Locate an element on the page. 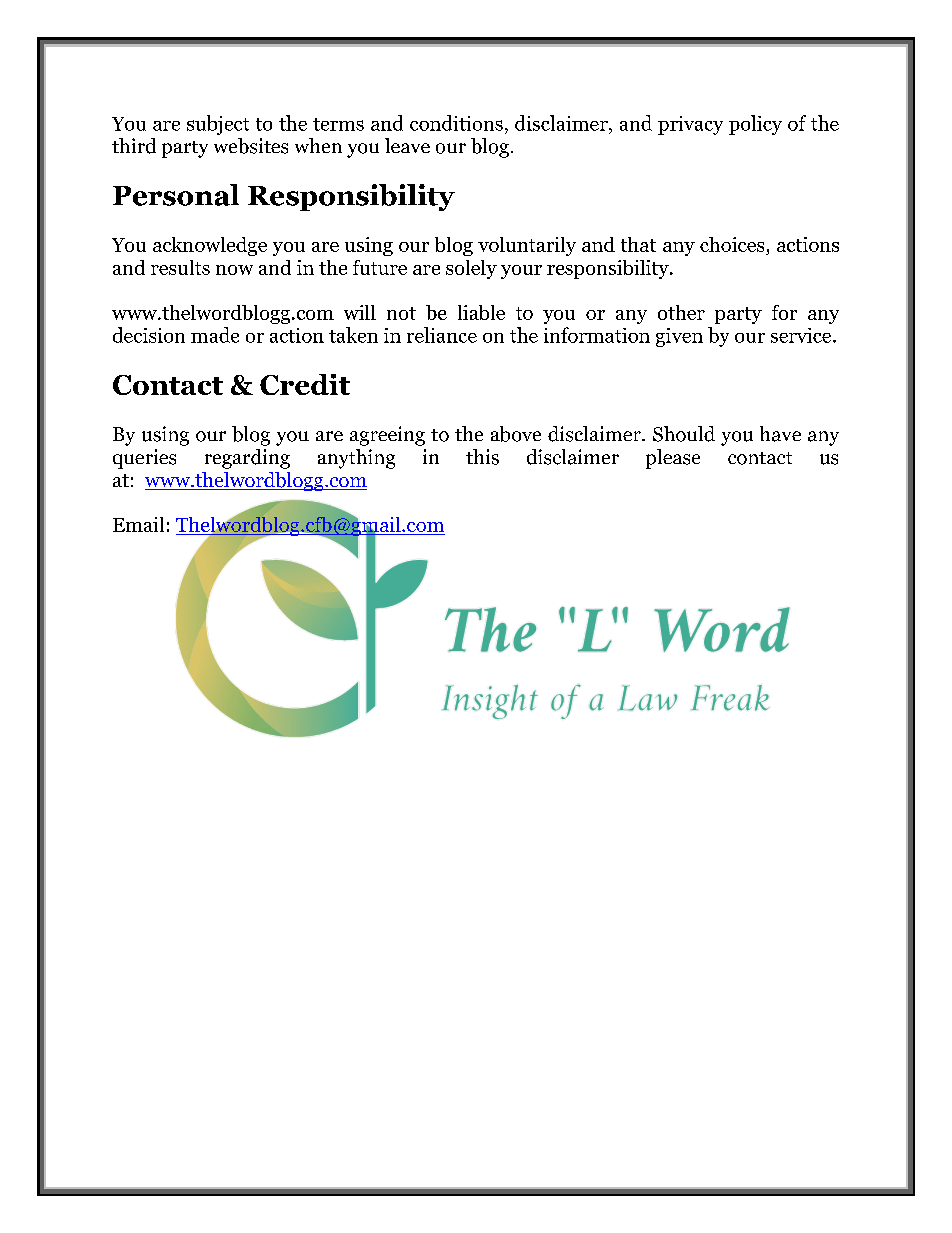 The image size is (952, 1233). Email is located at coordinates (138, 524).
